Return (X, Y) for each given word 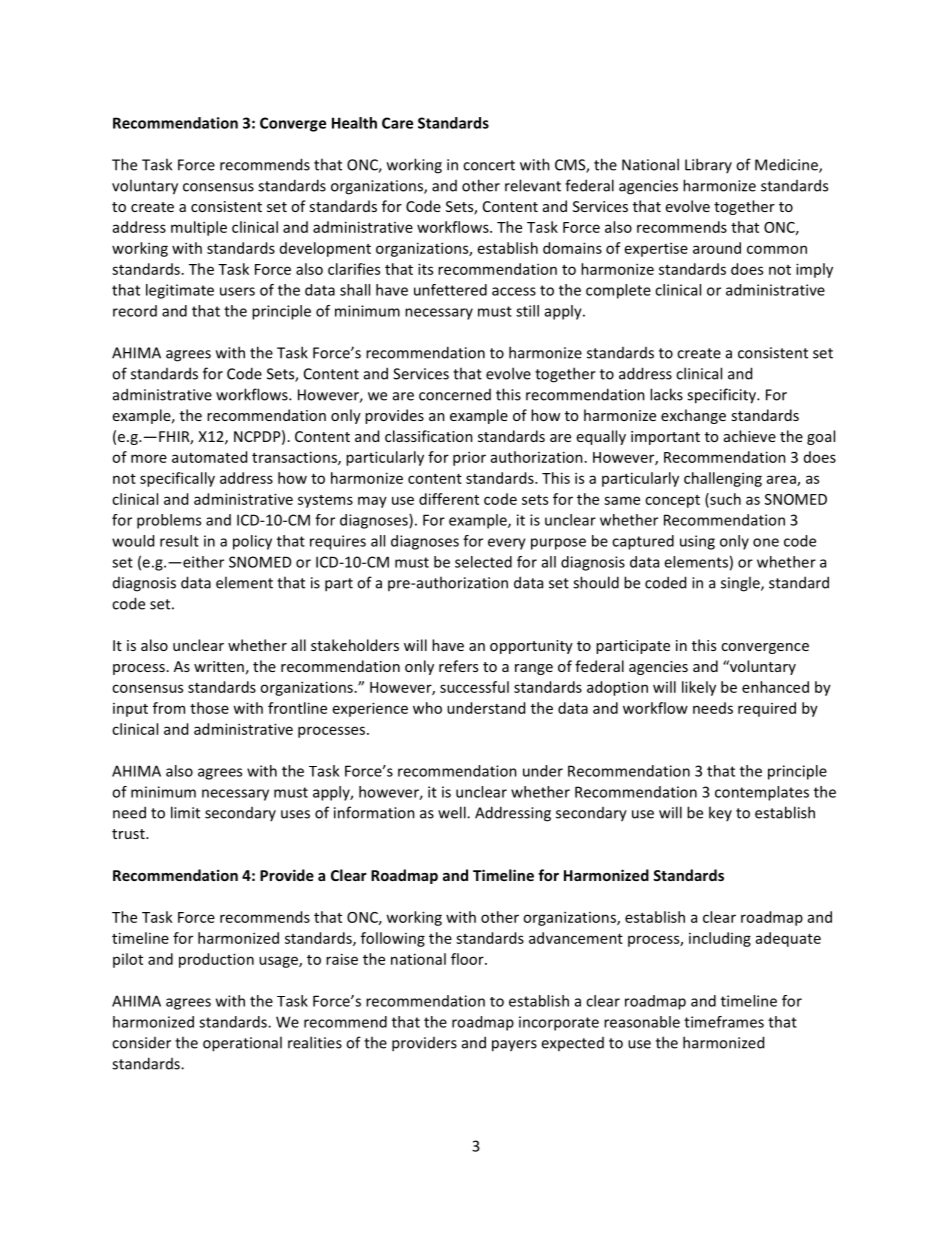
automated (209, 457)
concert (489, 165)
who (427, 708)
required (767, 709)
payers (514, 1046)
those (209, 708)
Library (708, 165)
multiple (199, 228)
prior (469, 458)
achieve (750, 436)
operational (242, 1044)
